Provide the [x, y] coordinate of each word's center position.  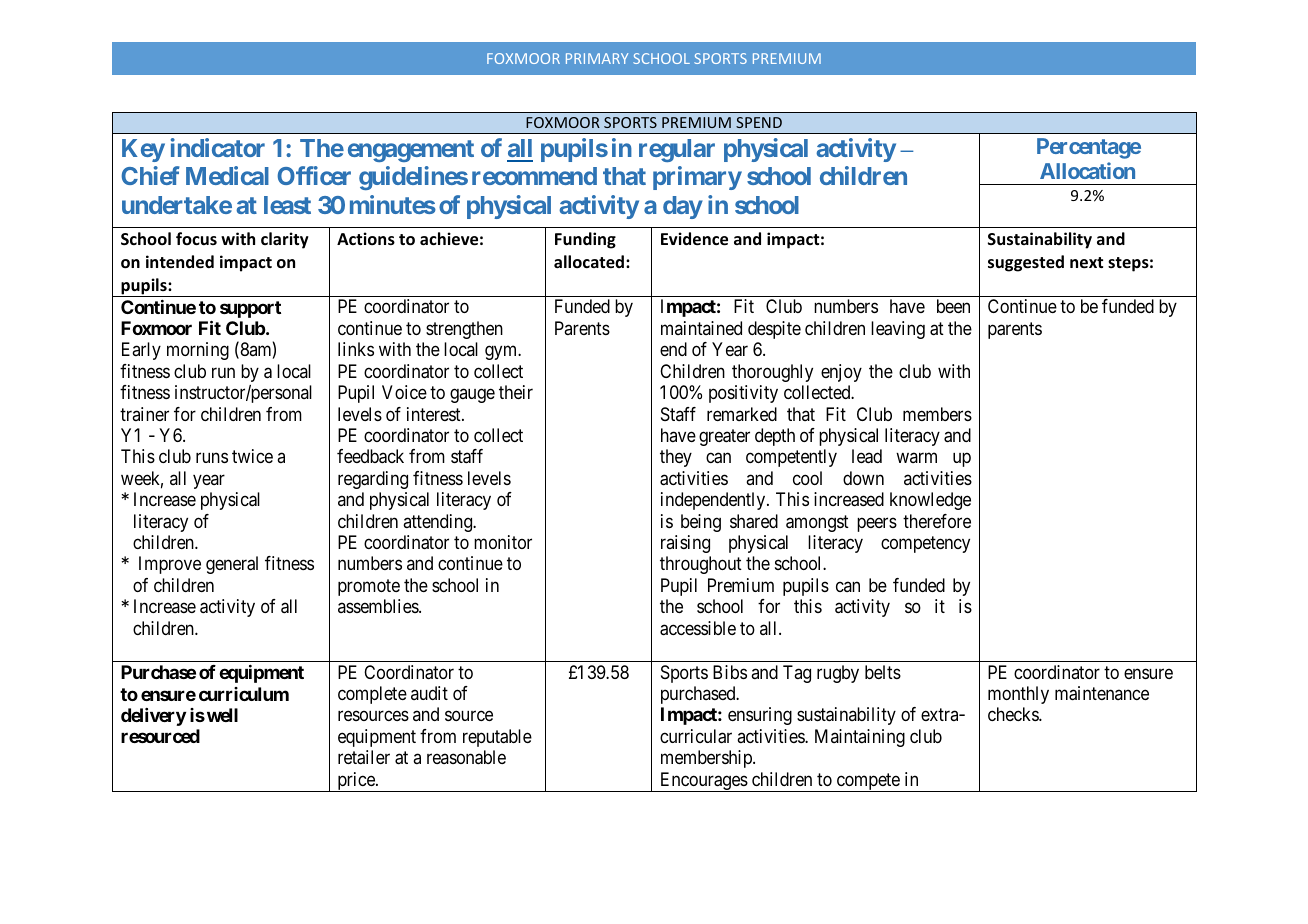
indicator [218, 147]
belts [883, 672]
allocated [590, 262]
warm [916, 458]
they [676, 458]
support [250, 309]
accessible [698, 628]
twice [252, 456]
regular [677, 150]
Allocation [1087, 170]
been [953, 306]
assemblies [379, 606]
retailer [364, 757]
